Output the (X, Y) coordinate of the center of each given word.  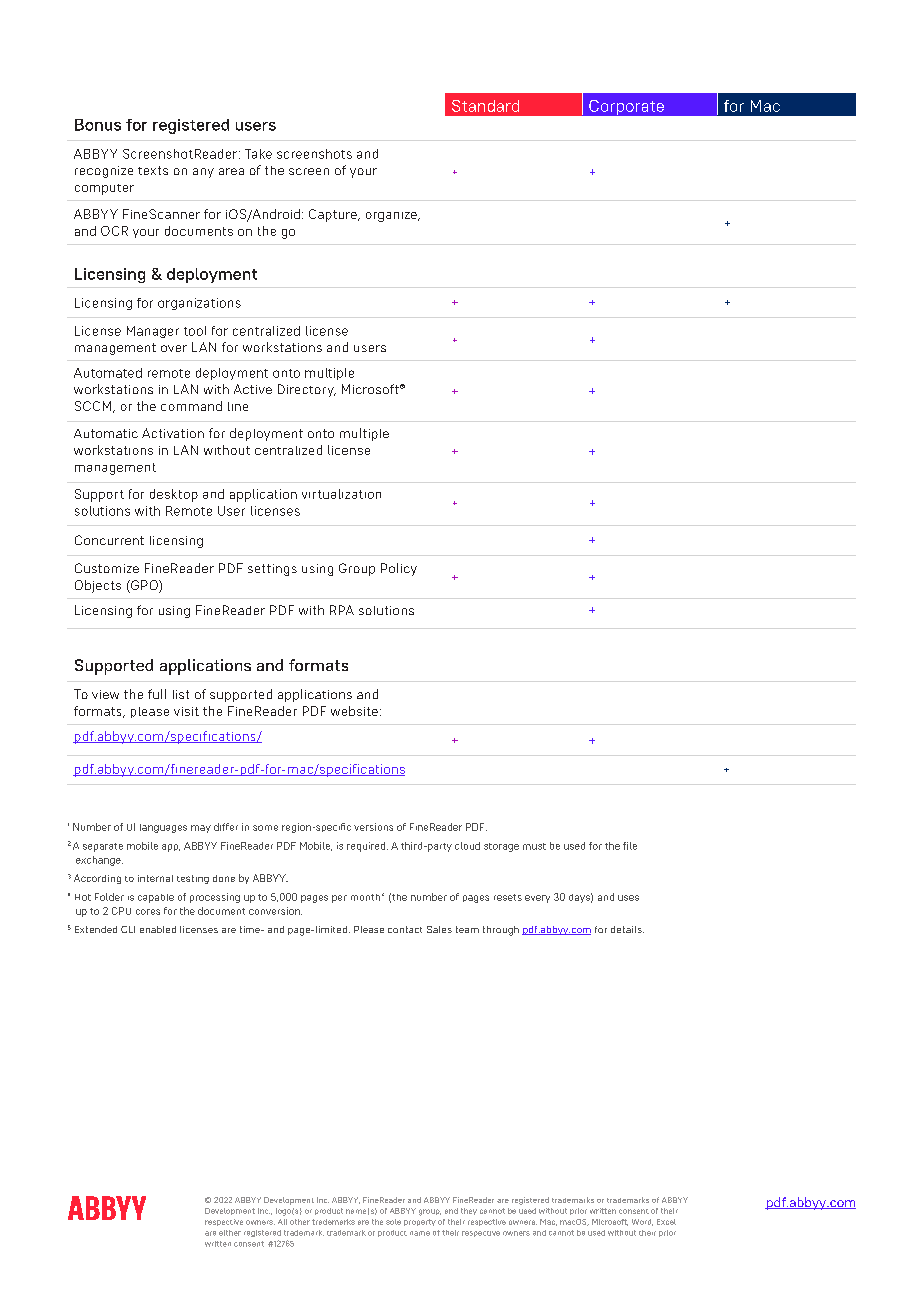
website (354, 711)
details (627, 929)
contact (405, 929)
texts (153, 170)
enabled (158, 929)
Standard (485, 106)
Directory (307, 390)
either (230, 1233)
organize (392, 217)
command (191, 406)
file (630, 846)
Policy (399, 569)
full (157, 694)
